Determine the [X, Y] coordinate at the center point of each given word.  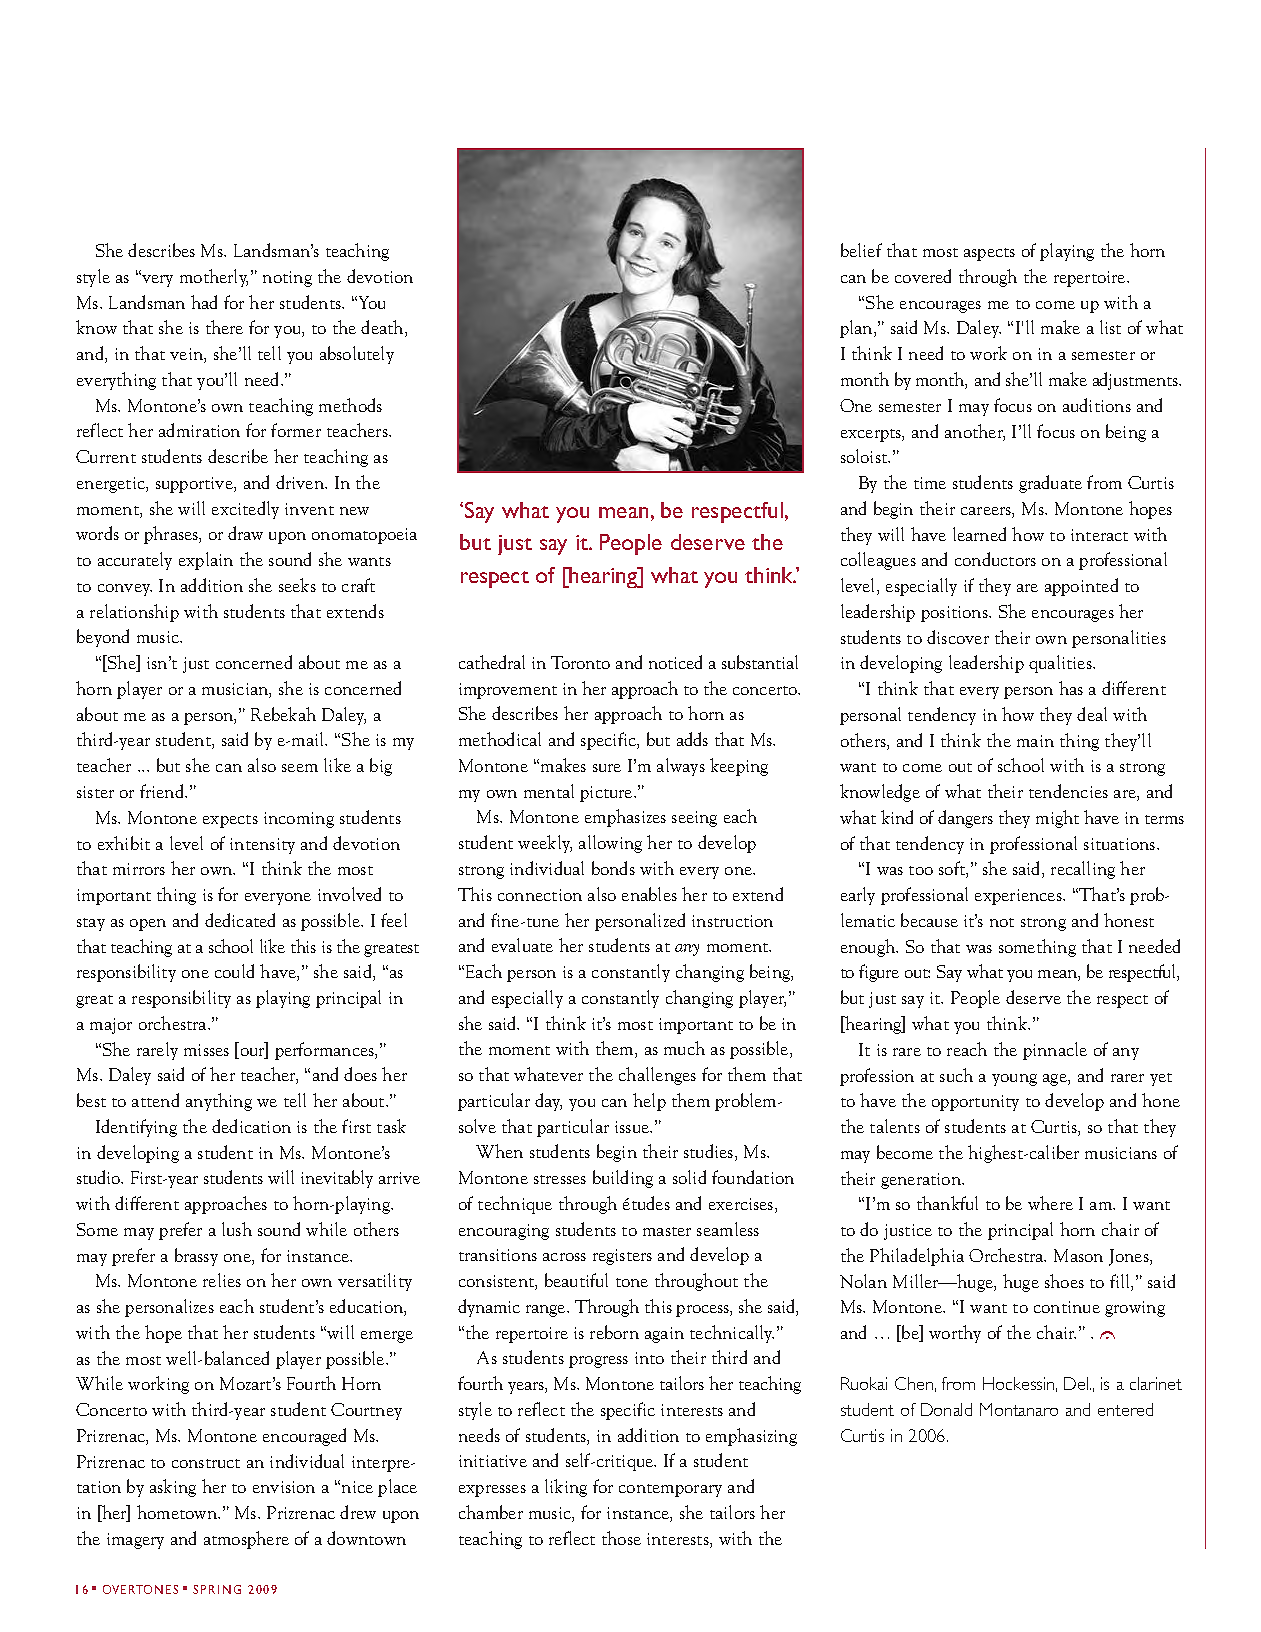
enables [649, 894]
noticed [675, 662]
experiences [1019, 897]
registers [622, 1257]
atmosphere [246, 1540]
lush [237, 1229]
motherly [214, 278]
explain [206, 561]
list [1110, 327]
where [1050, 1203]
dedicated [240, 920]
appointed [1081, 587]
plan [857, 329]
